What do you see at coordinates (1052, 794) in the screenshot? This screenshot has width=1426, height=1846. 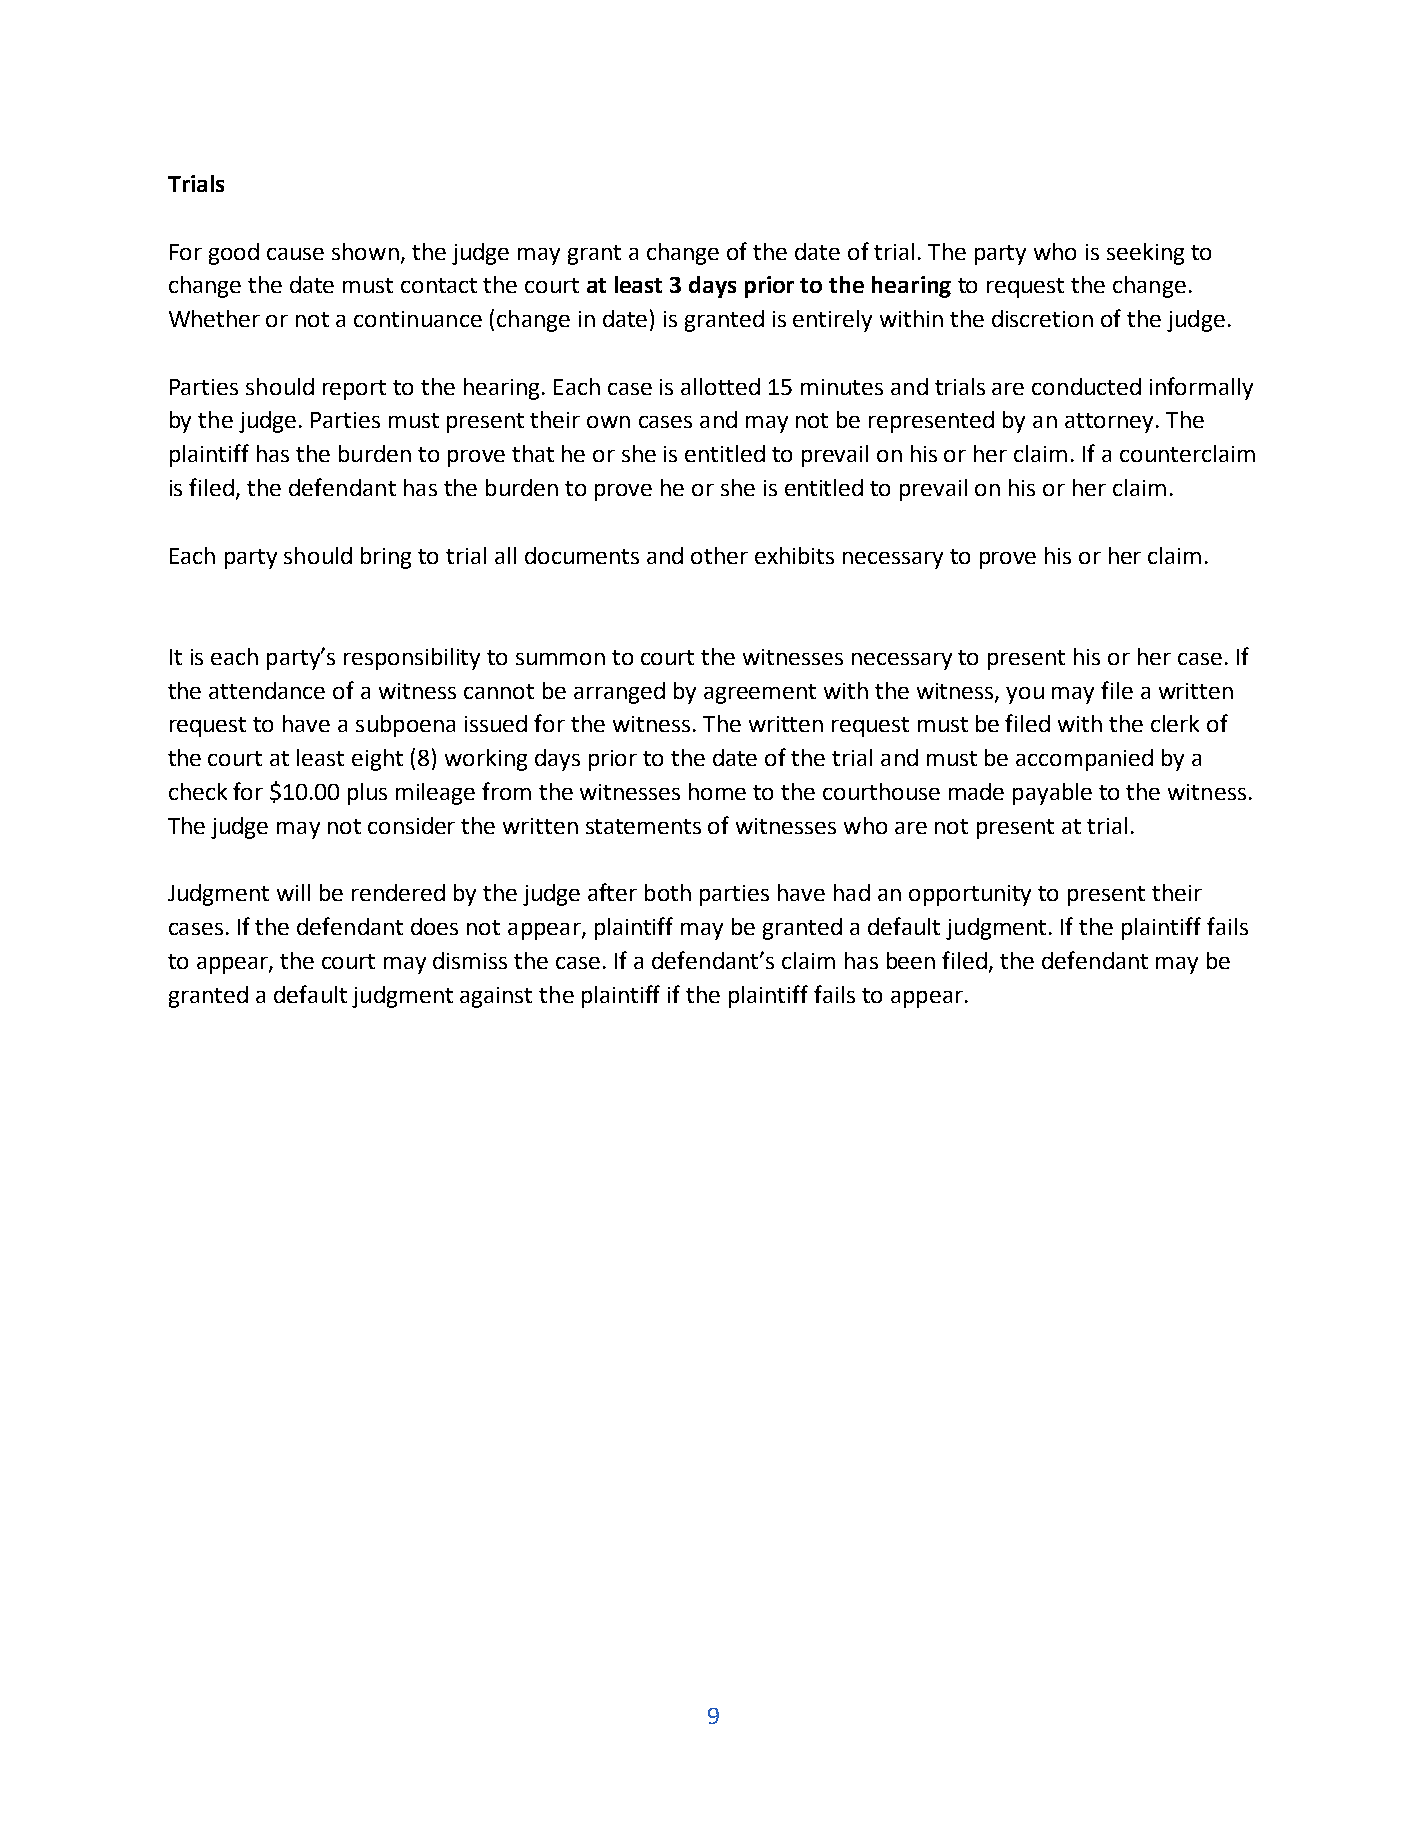 I see `payable` at bounding box center [1052, 794].
